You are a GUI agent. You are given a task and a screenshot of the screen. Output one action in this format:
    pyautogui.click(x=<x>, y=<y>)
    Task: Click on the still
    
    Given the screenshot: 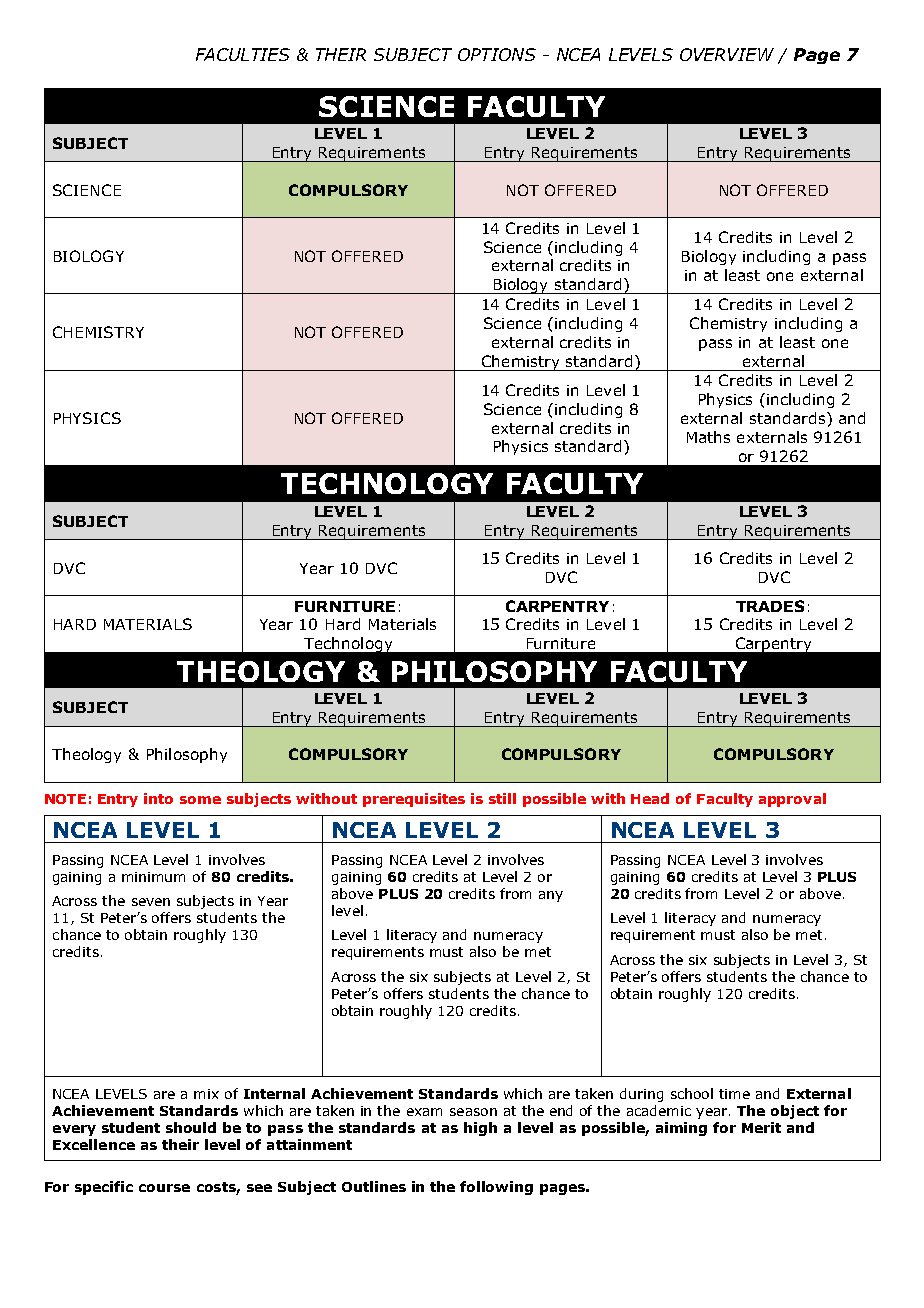 What is the action you would take?
    pyautogui.click(x=502, y=798)
